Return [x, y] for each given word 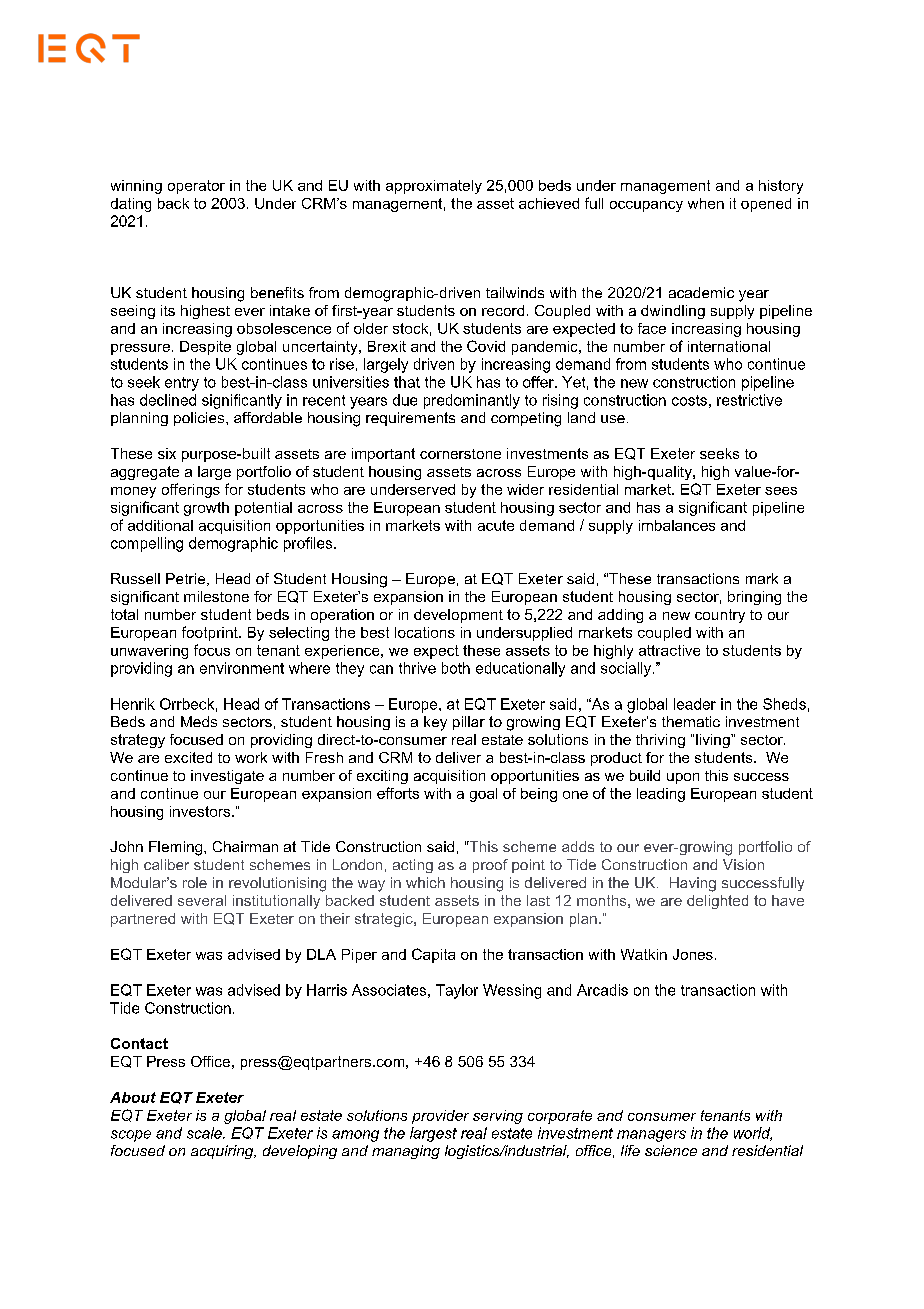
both [456, 668]
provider [440, 1117]
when [706, 203]
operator [196, 187]
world [753, 1134]
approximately [434, 187]
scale [205, 1133]
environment [242, 668]
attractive [669, 650]
